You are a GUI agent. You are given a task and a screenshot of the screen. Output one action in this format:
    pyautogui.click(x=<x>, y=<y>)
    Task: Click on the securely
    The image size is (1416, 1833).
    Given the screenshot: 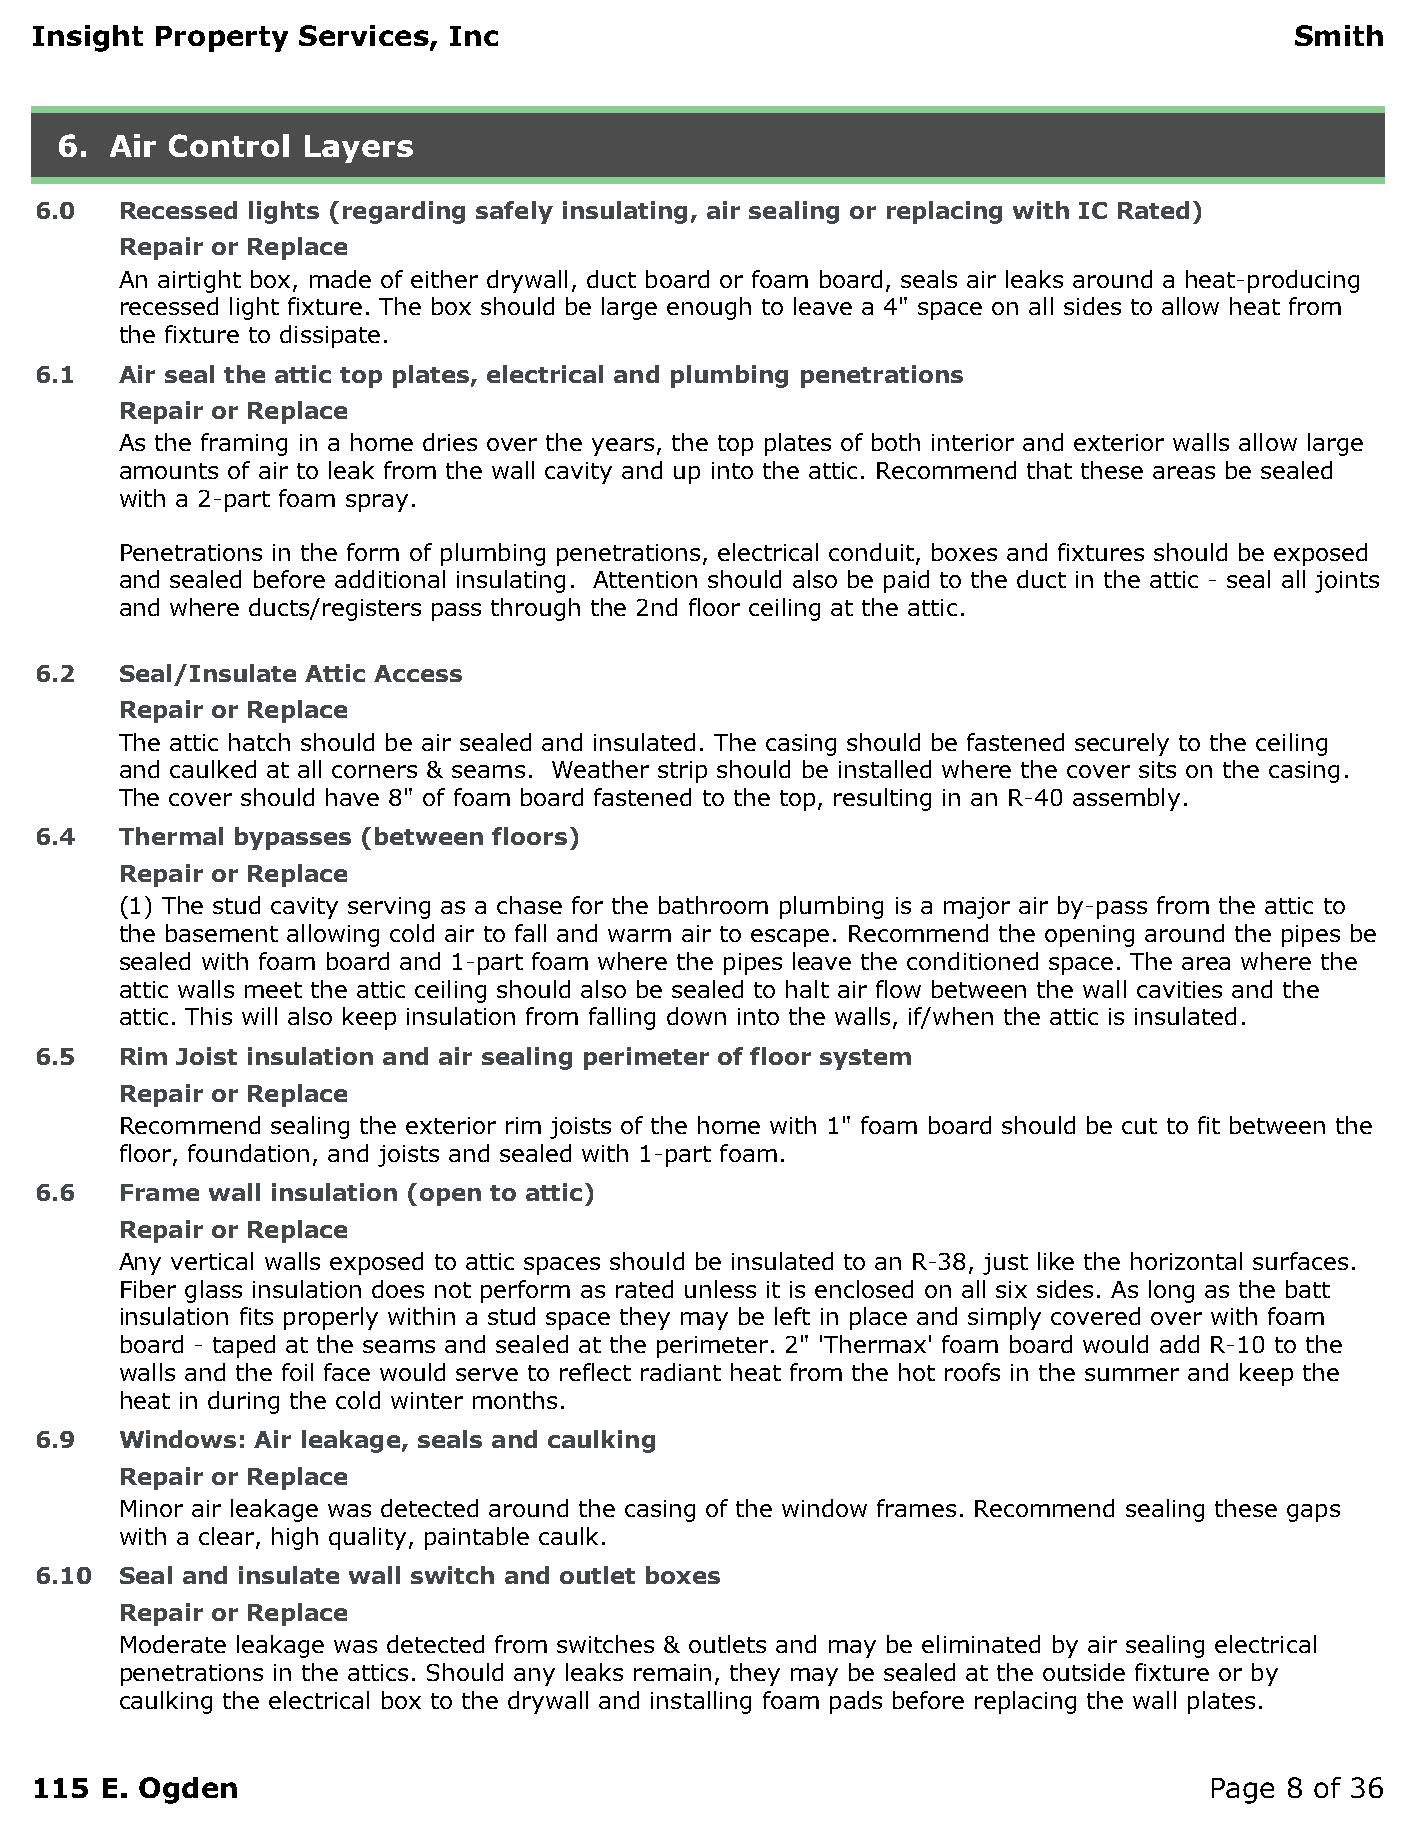 What is the action you would take?
    pyautogui.click(x=1122, y=744)
